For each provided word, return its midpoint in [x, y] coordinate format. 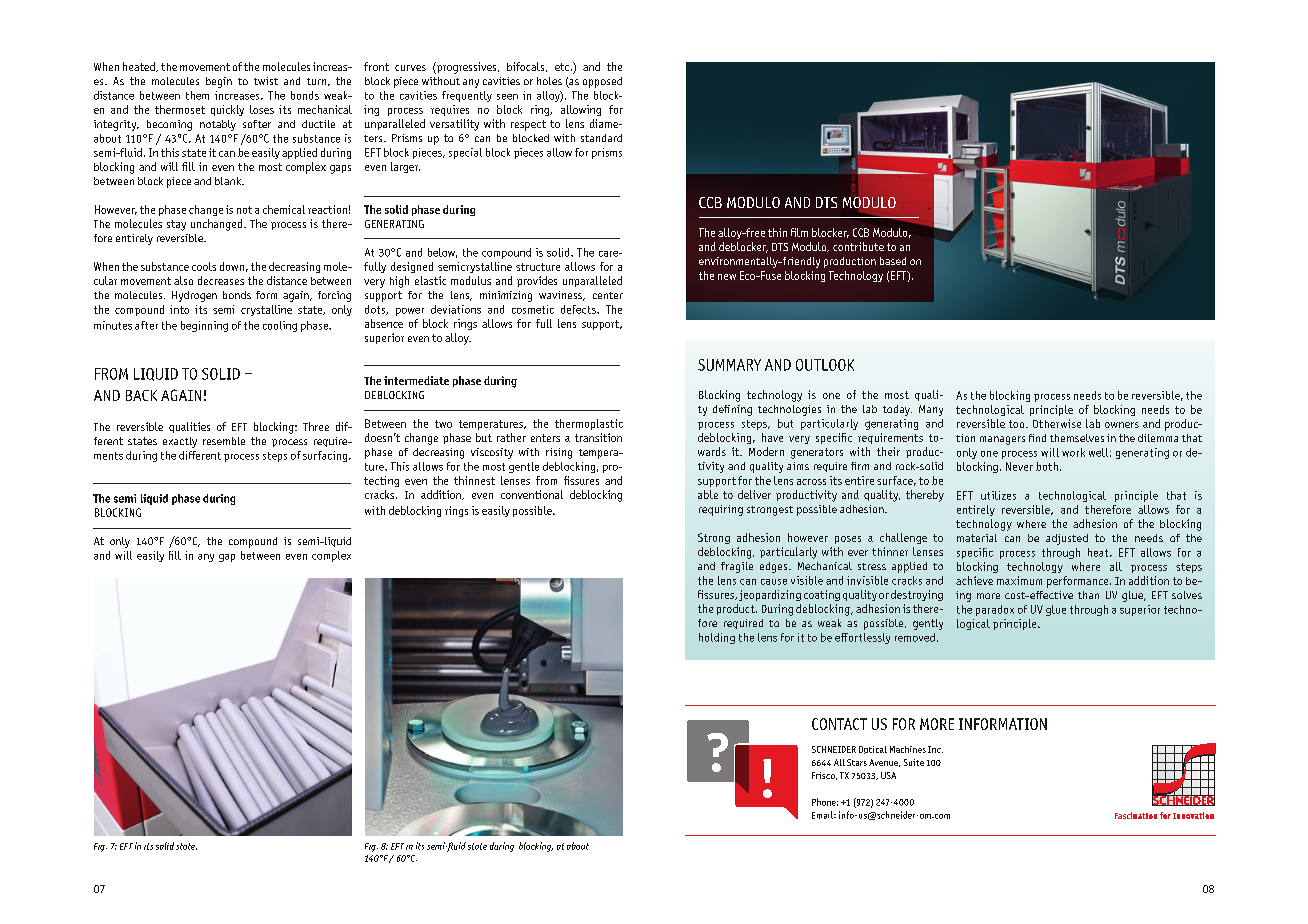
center [608, 295]
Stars [857, 762]
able [708, 494]
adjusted [1067, 539]
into [179, 309]
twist [266, 81]
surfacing [326, 456]
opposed [602, 82]
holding [717, 638]
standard [601, 138]
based [893, 261]
